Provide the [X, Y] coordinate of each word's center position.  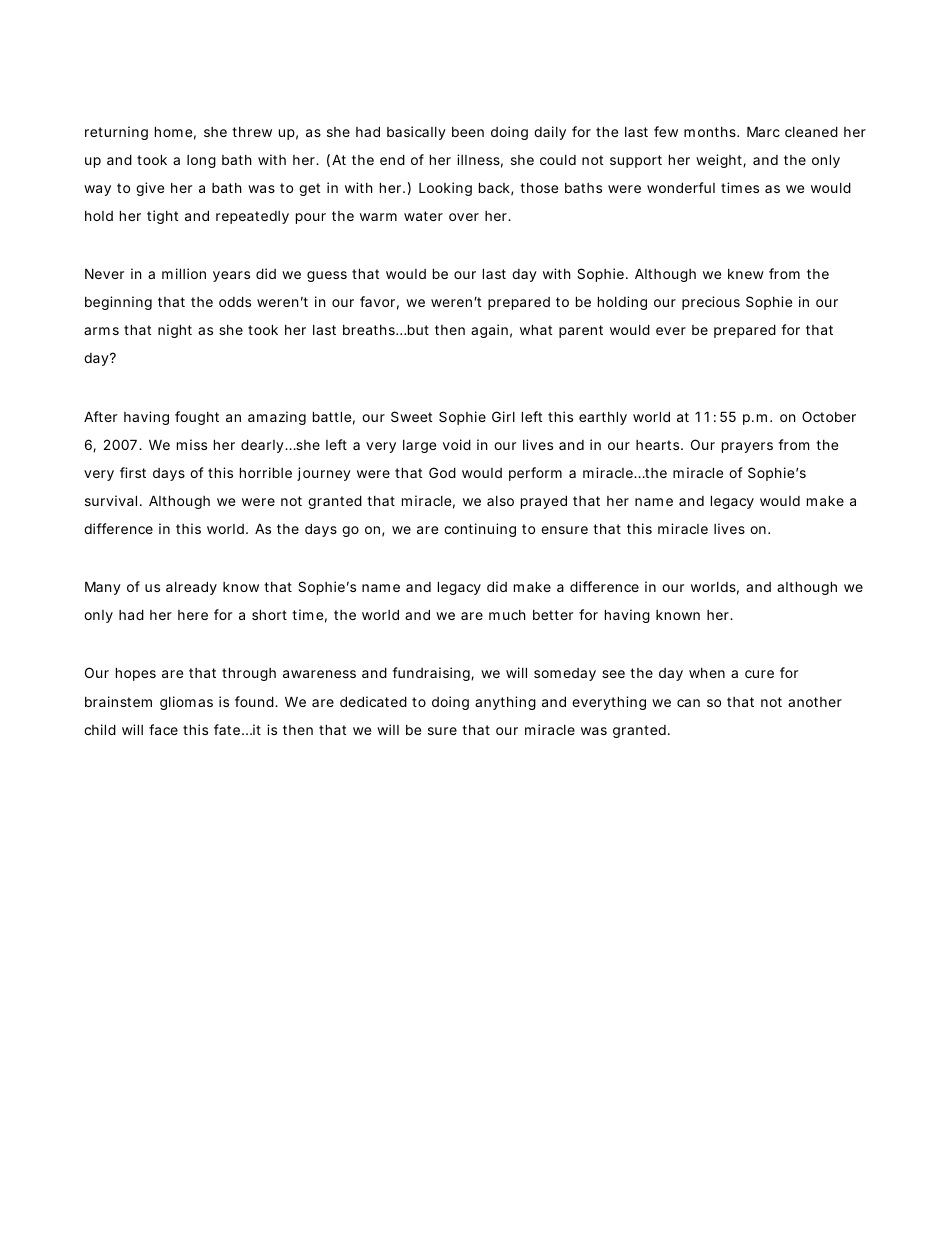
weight [721, 161]
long [201, 161]
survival [113, 500]
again [491, 331]
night [175, 331]
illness [480, 161]
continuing [480, 530]
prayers [747, 447]
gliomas [186, 703]
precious [711, 303]
